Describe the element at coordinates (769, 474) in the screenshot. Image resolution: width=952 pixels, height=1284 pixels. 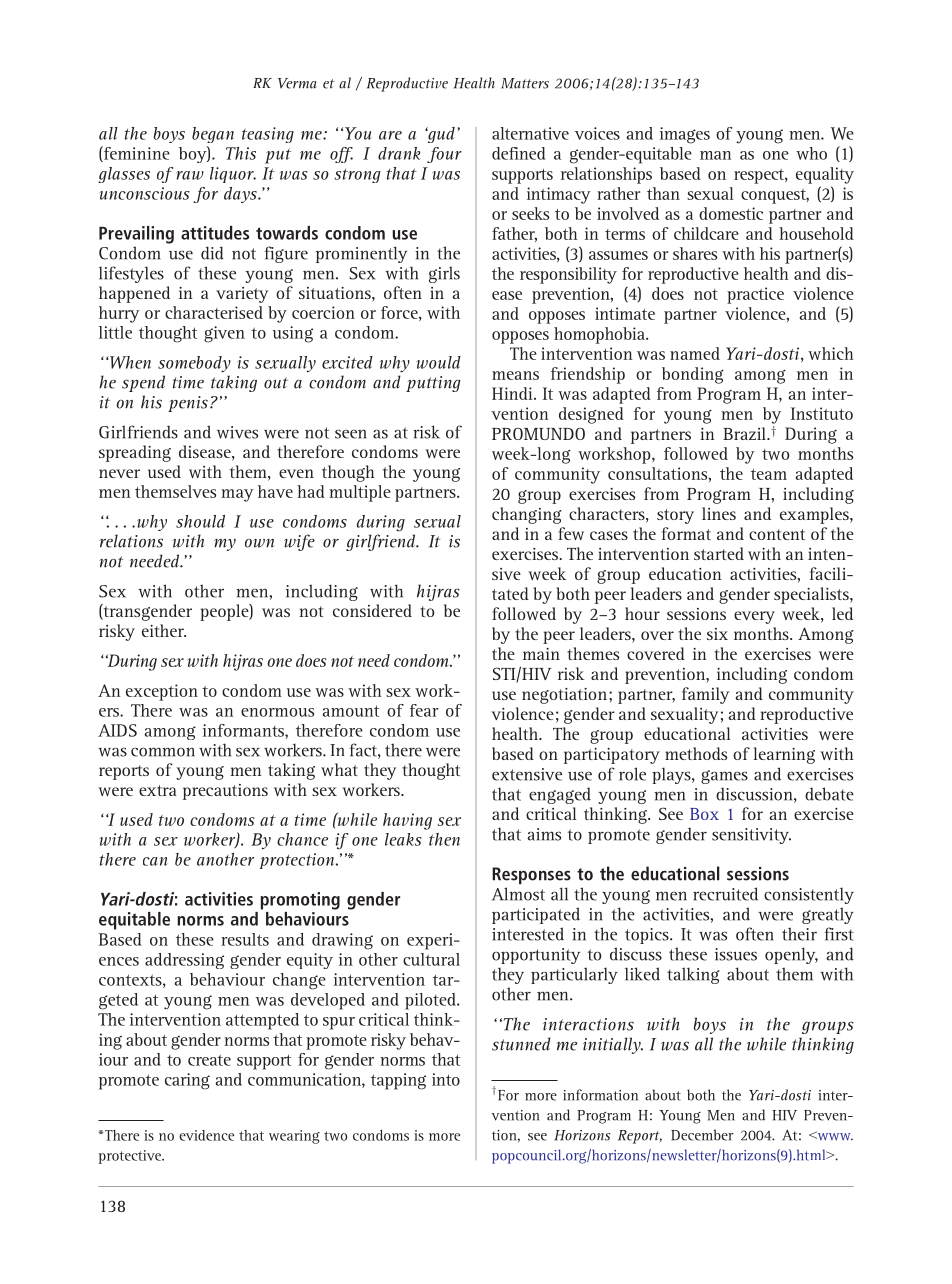
I see `team` at that location.
